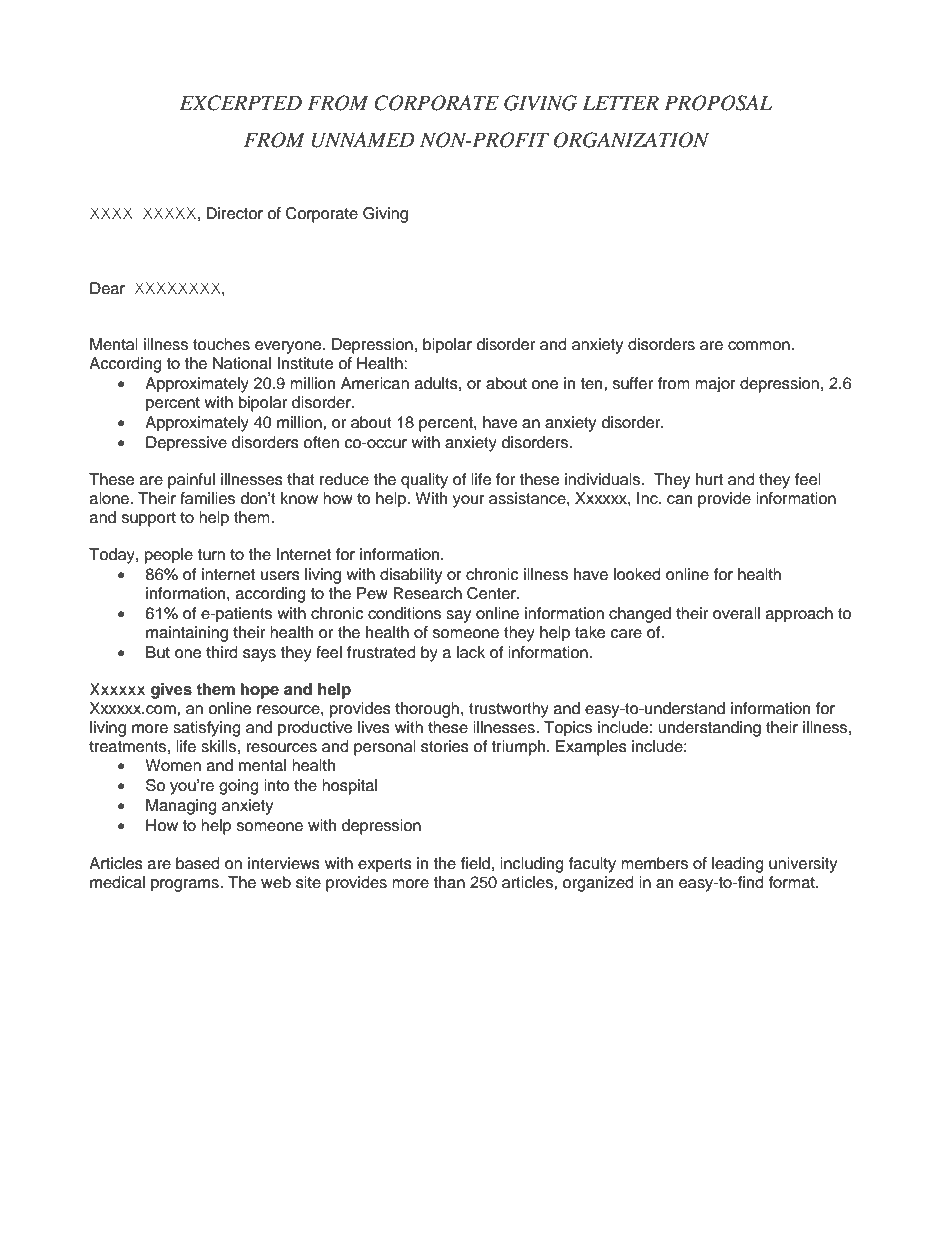 The image size is (952, 1233). What do you see at coordinates (471, 652) in the document?
I see `lack` at bounding box center [471, 652].
